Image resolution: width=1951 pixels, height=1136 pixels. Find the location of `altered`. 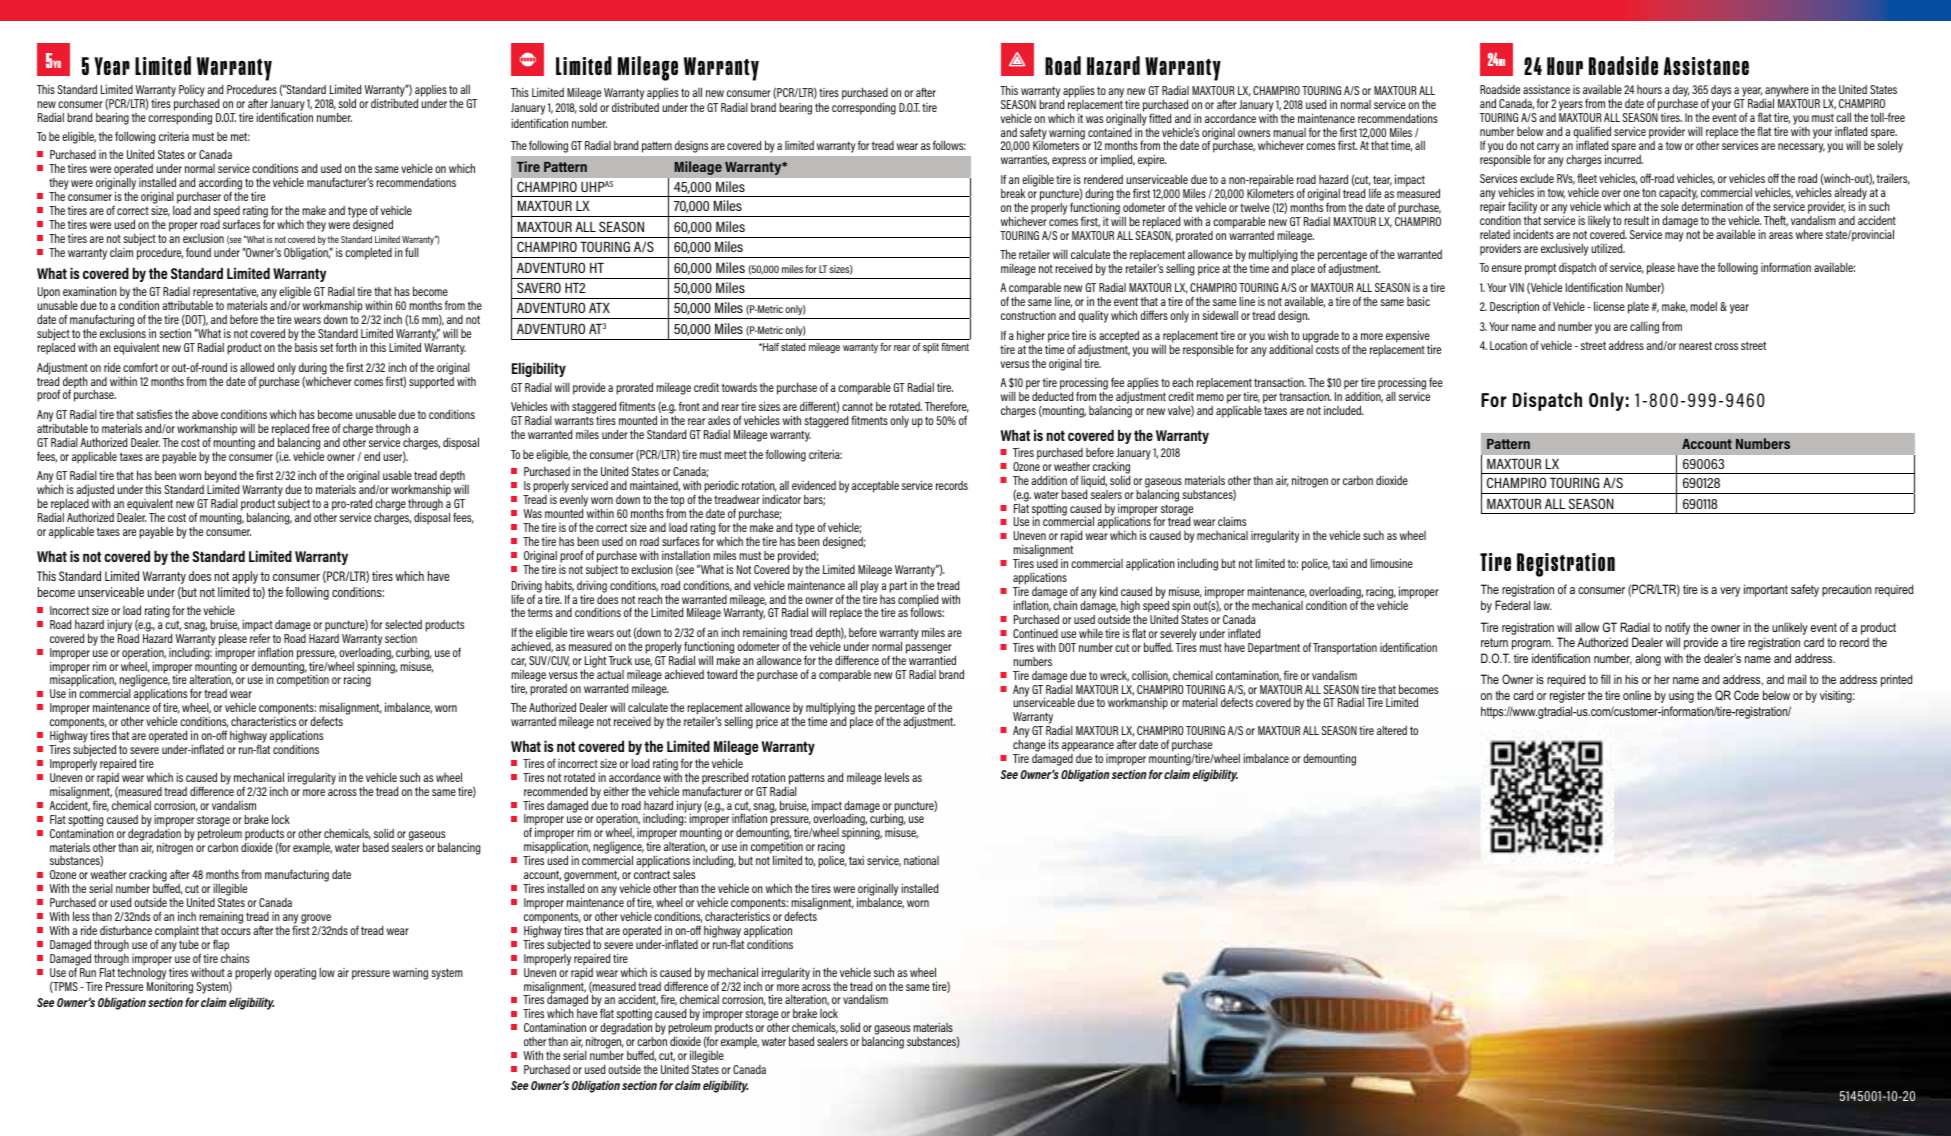

altered is located at coordinates (1392, 730).
